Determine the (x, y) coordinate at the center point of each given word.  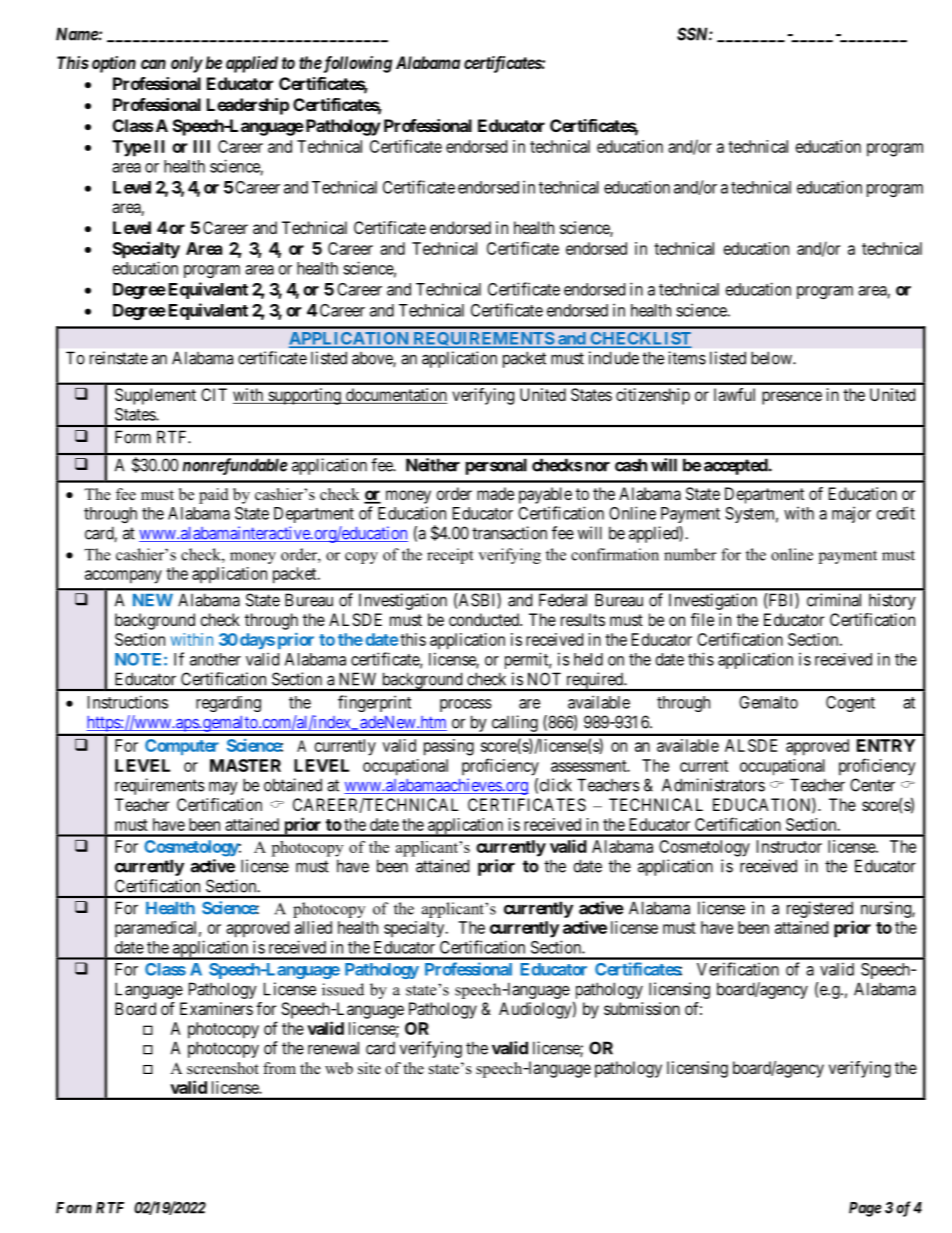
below (772, 358)
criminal (834, 600)
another (215, 659)
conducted (485, 619)
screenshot (223, 1068)
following (356, 64)
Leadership (248, 106)
